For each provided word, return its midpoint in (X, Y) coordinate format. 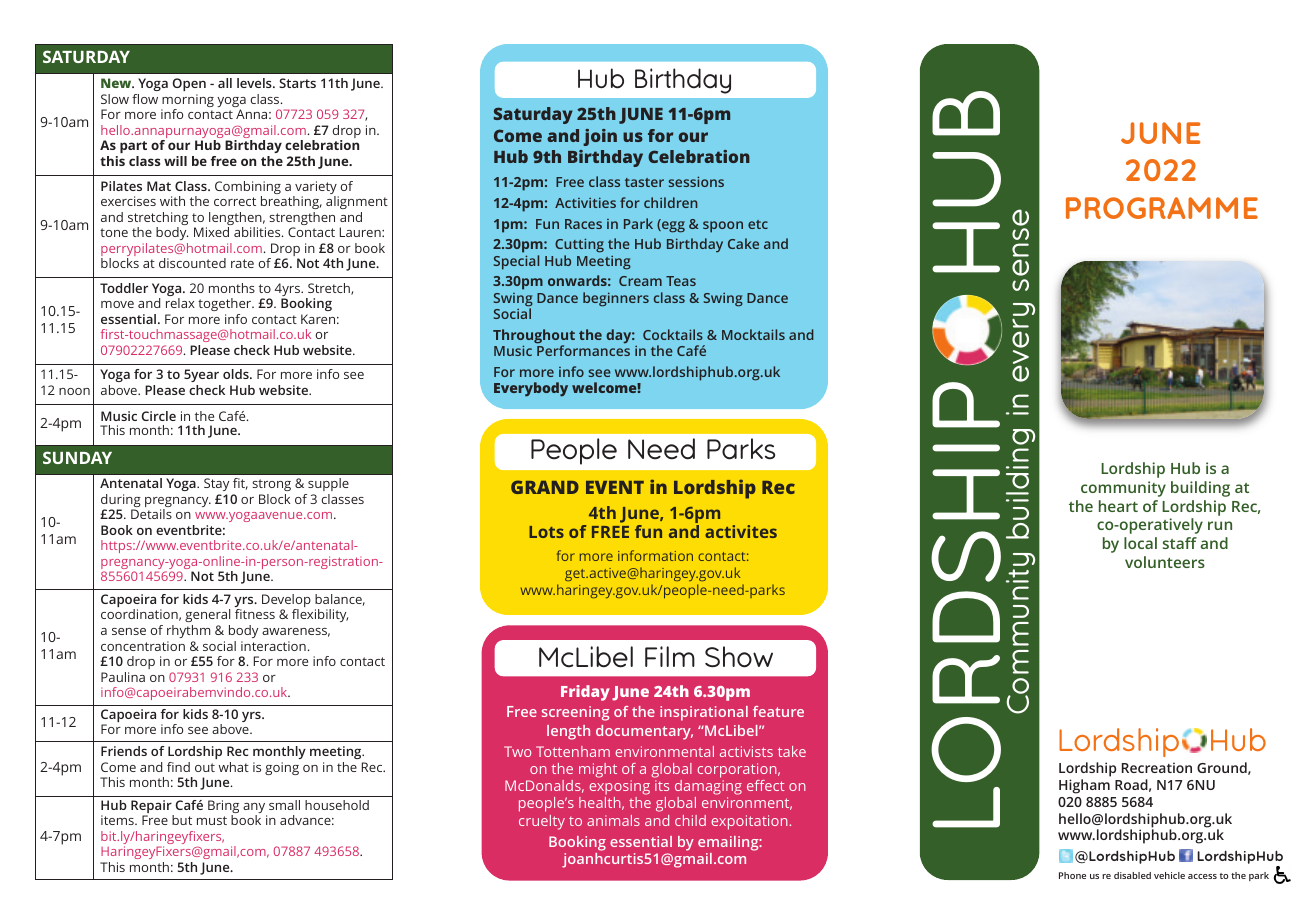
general (207, 617)
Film (670, 656)
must (212, 820)
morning (187, 102)
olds (237, 374)
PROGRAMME (1162, 208)
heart (1118, 506)
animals (613, 820)
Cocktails (673, 334)
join (600, 137)
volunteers (1165, 562)
